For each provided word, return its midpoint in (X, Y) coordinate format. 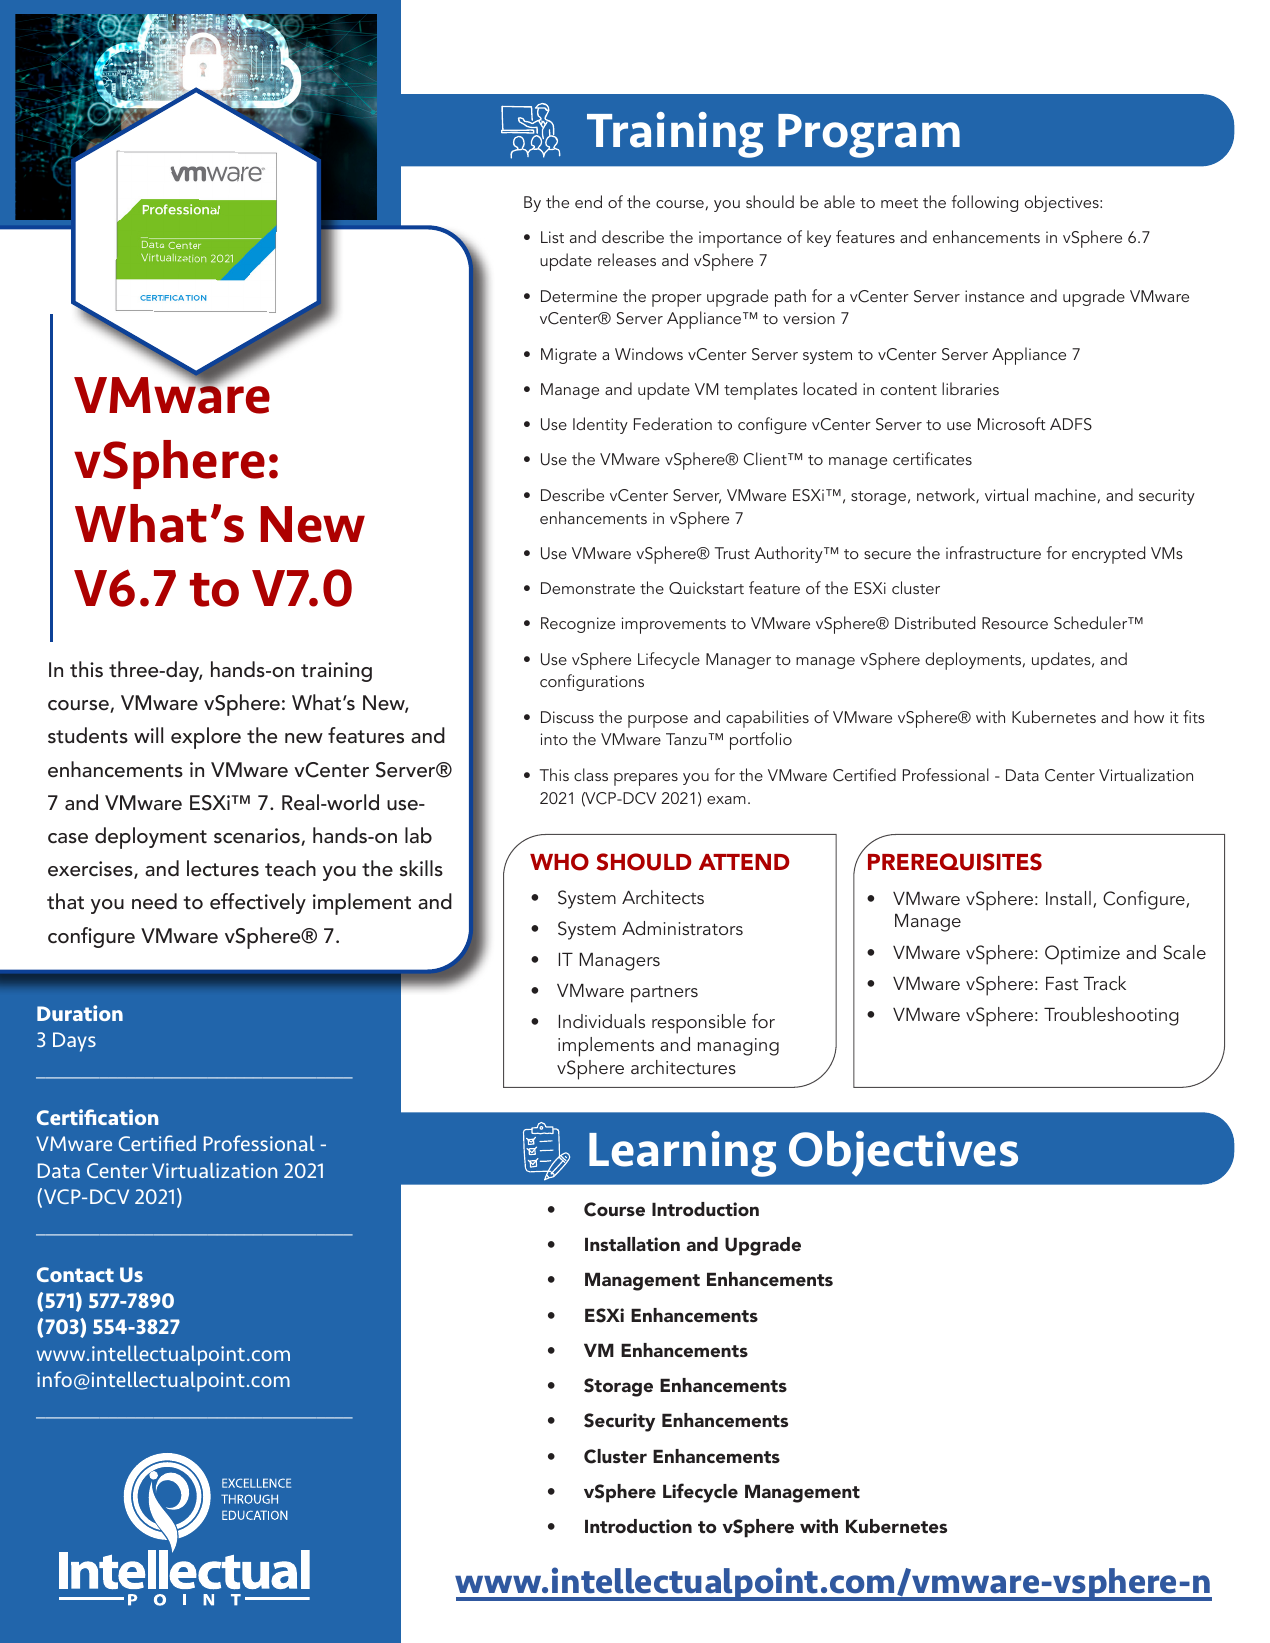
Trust (732, 553)
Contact (75, 1274)
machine (1065, 494)
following (985, 203)
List (552, 237)
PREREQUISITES (955, 862)
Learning (682, 1154)
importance (740, 239)
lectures (223, 868)
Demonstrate (588, 588)
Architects (663, 897)
